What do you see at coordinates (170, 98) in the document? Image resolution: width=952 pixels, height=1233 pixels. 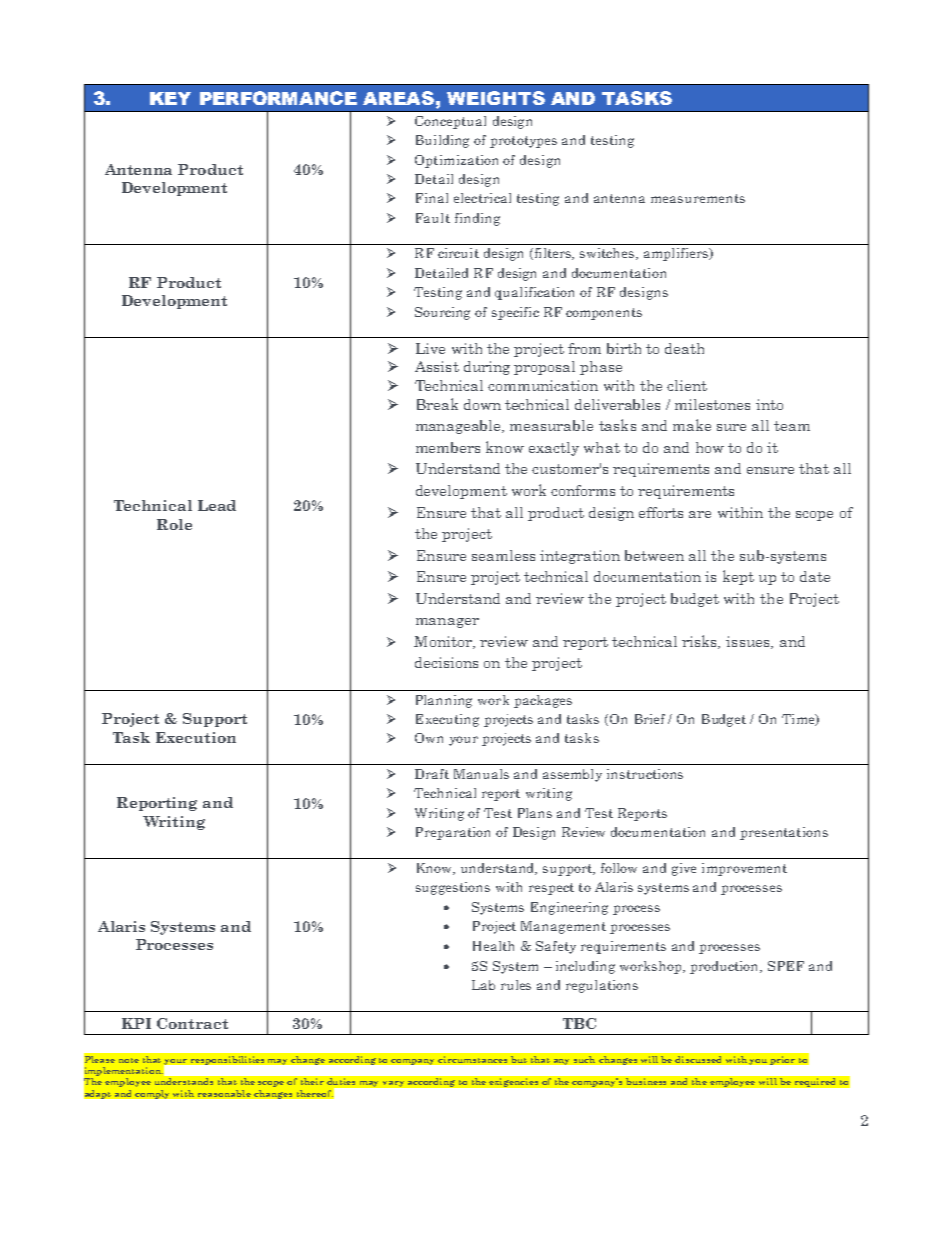 I see `KEY` at bounding box center [170, 98].
